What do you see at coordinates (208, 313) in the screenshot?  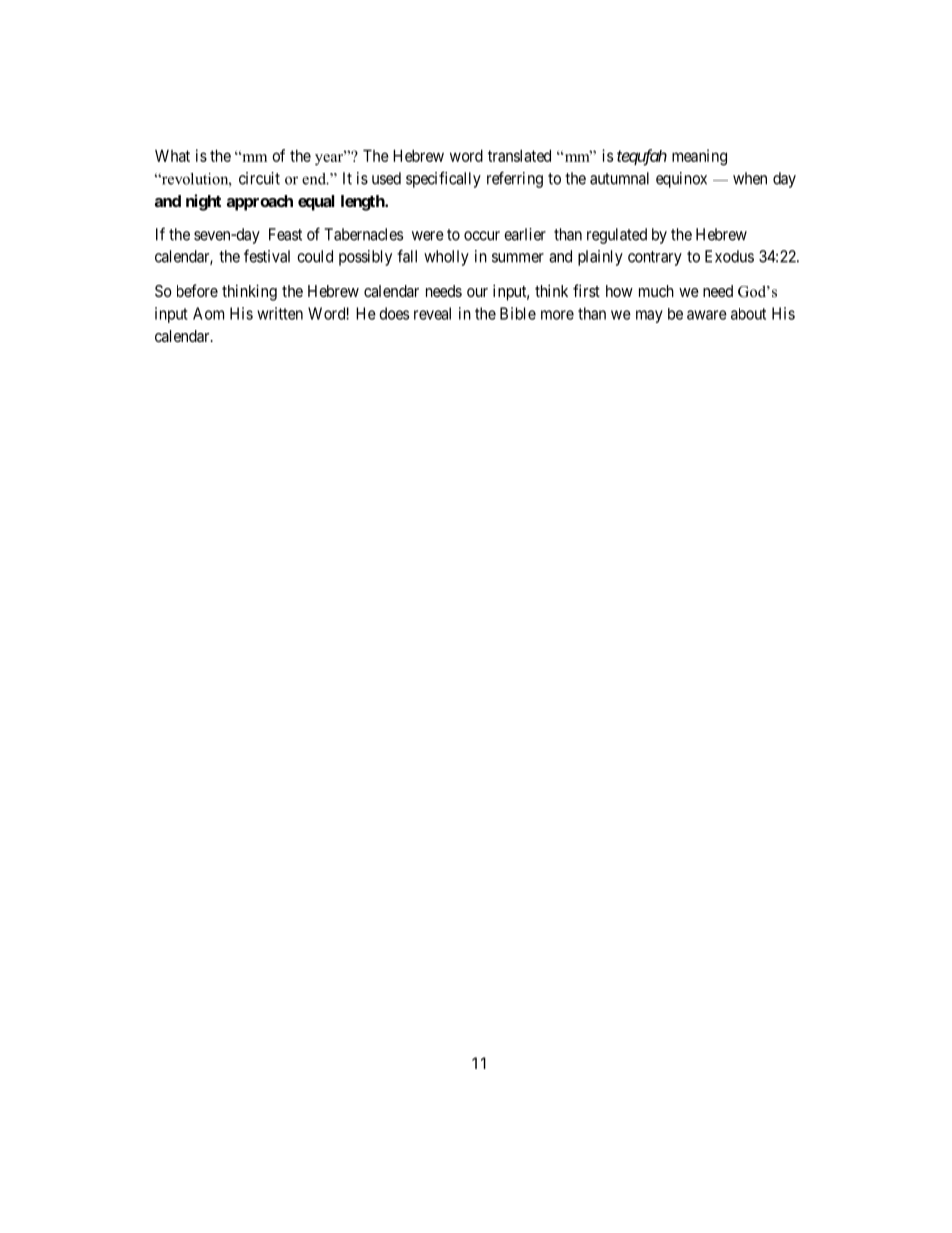 I see `Aom` at bounding box center [208, 313].
